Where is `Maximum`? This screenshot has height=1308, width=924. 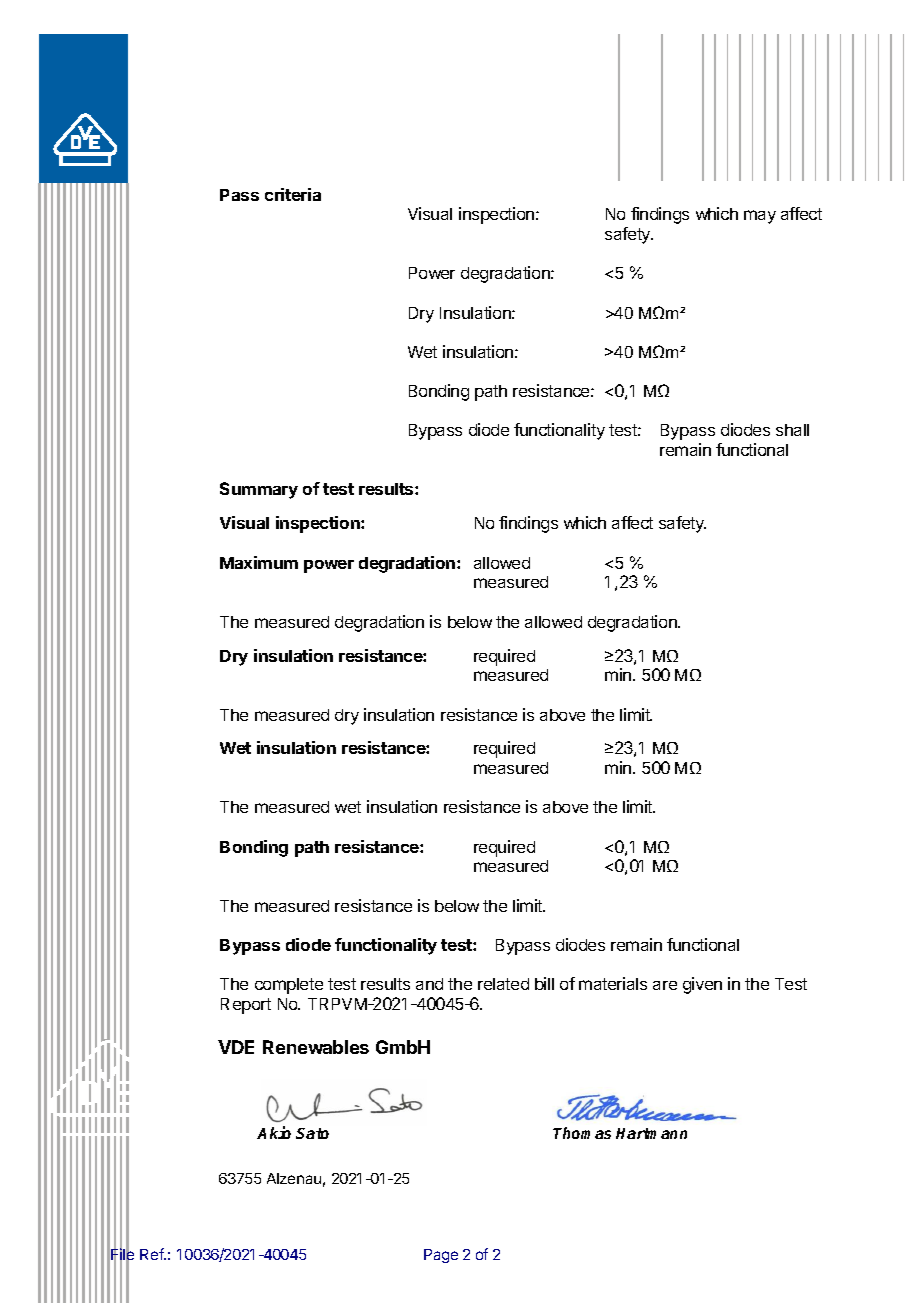 Maximum is located at coordinates (259, 562).
